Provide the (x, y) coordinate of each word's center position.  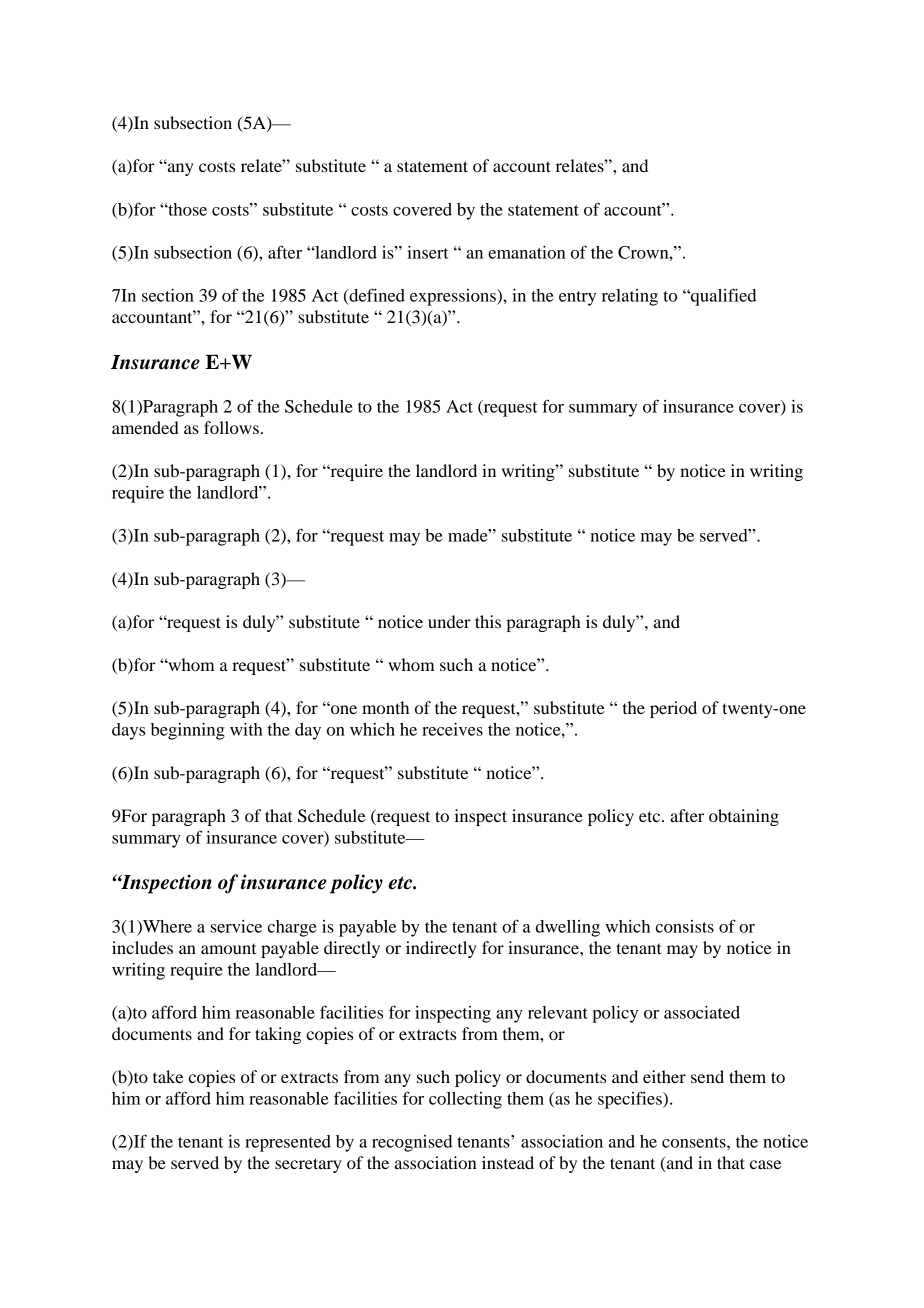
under (449, 621)
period (673, 709)
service (236, 926)
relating (630, 297)
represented (288, 1143)
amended (145, 427)
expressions (454, 297)
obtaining (744, 817)
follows (231, 427)
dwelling (568, 928)
